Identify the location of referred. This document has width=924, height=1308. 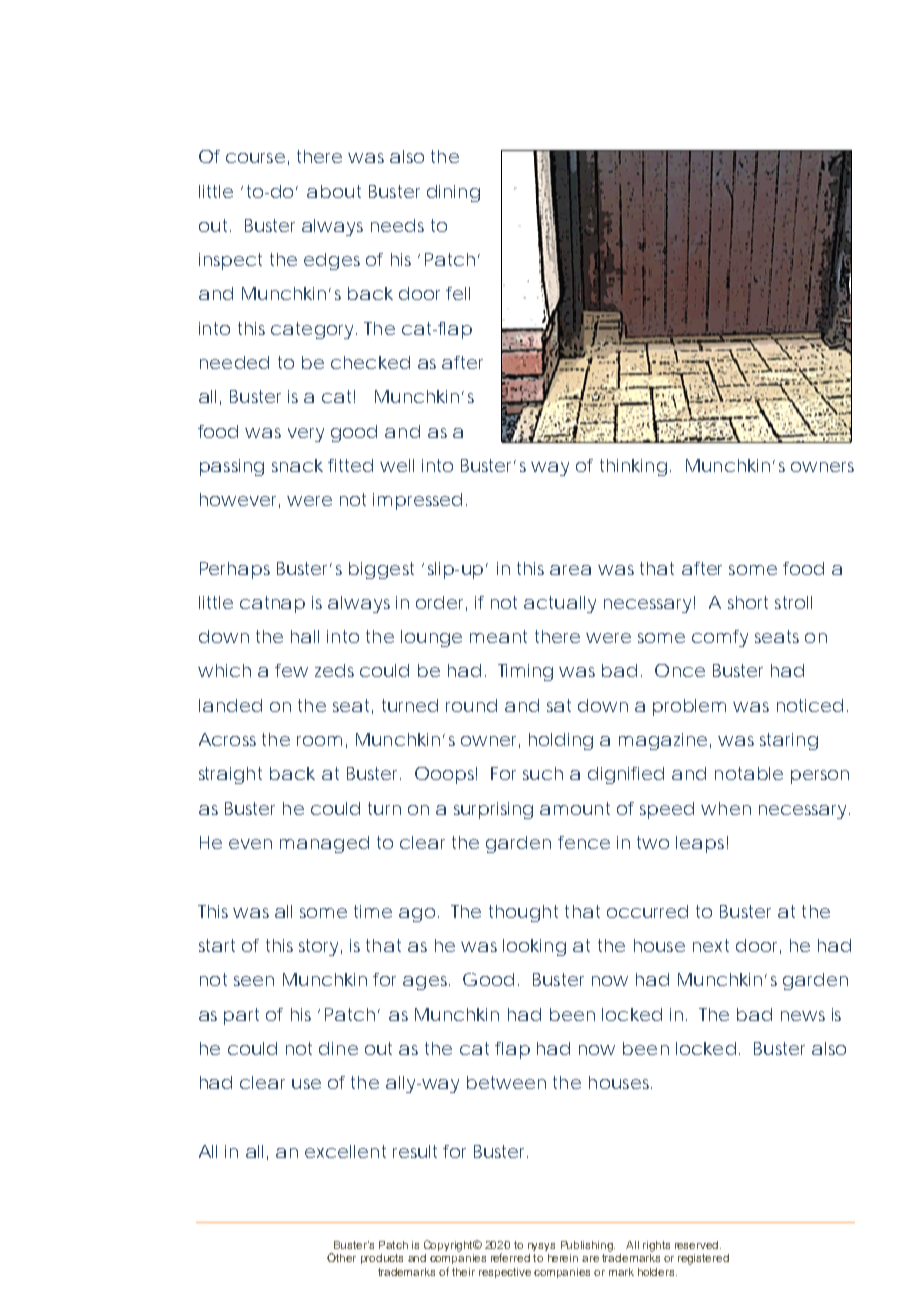
(510, 1257).
